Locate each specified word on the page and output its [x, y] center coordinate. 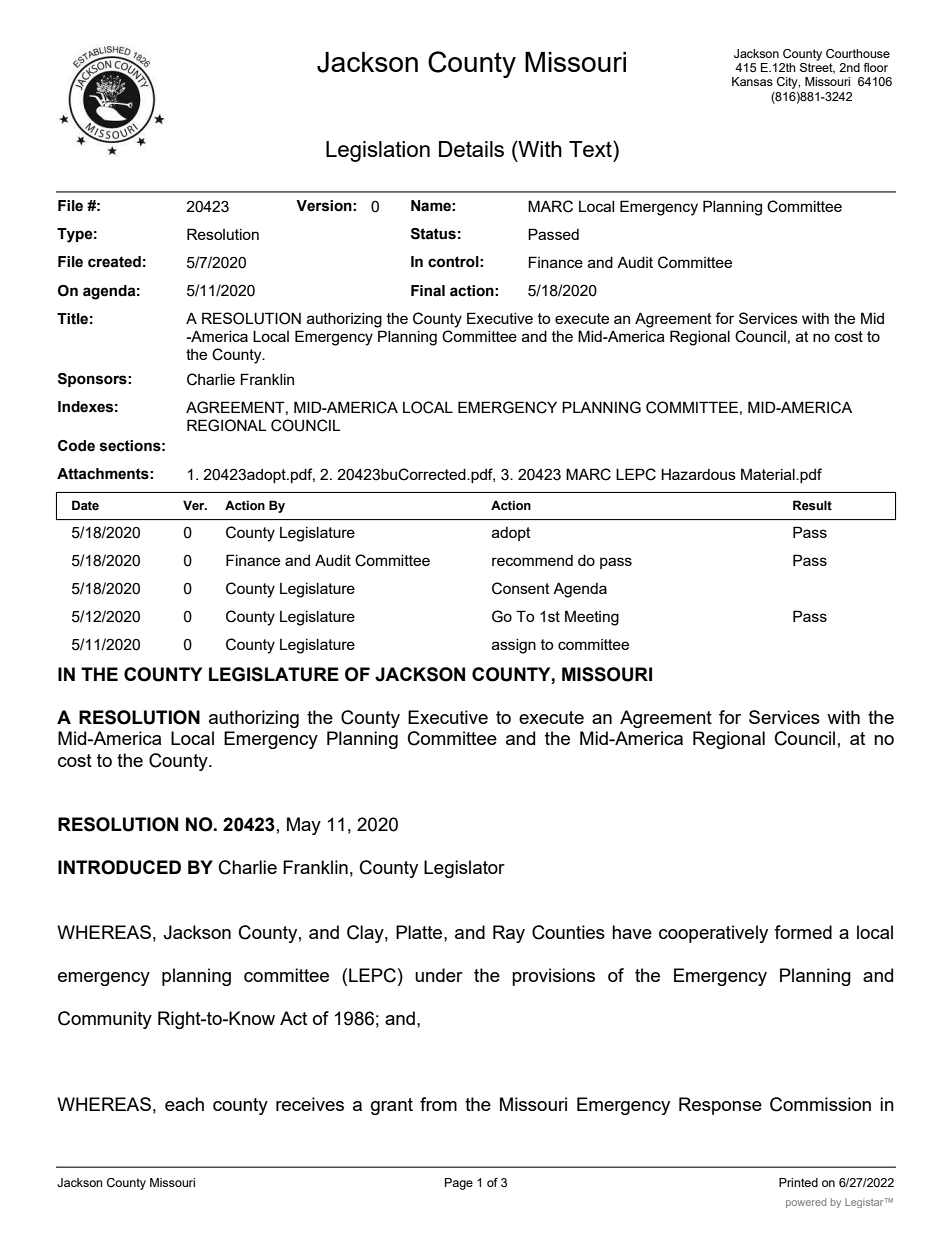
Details [471, 149]
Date [85, 505]
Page [459, 1184]
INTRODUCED [119, 867]
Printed [798, 1182]
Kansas [752, 81]
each [184, 1104]
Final [428, 291]
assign [514, 646]
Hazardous [698, 474]
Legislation [378, 151]
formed [803, 932]
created [114, 262]
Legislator [464, 869]
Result [812, 505]
